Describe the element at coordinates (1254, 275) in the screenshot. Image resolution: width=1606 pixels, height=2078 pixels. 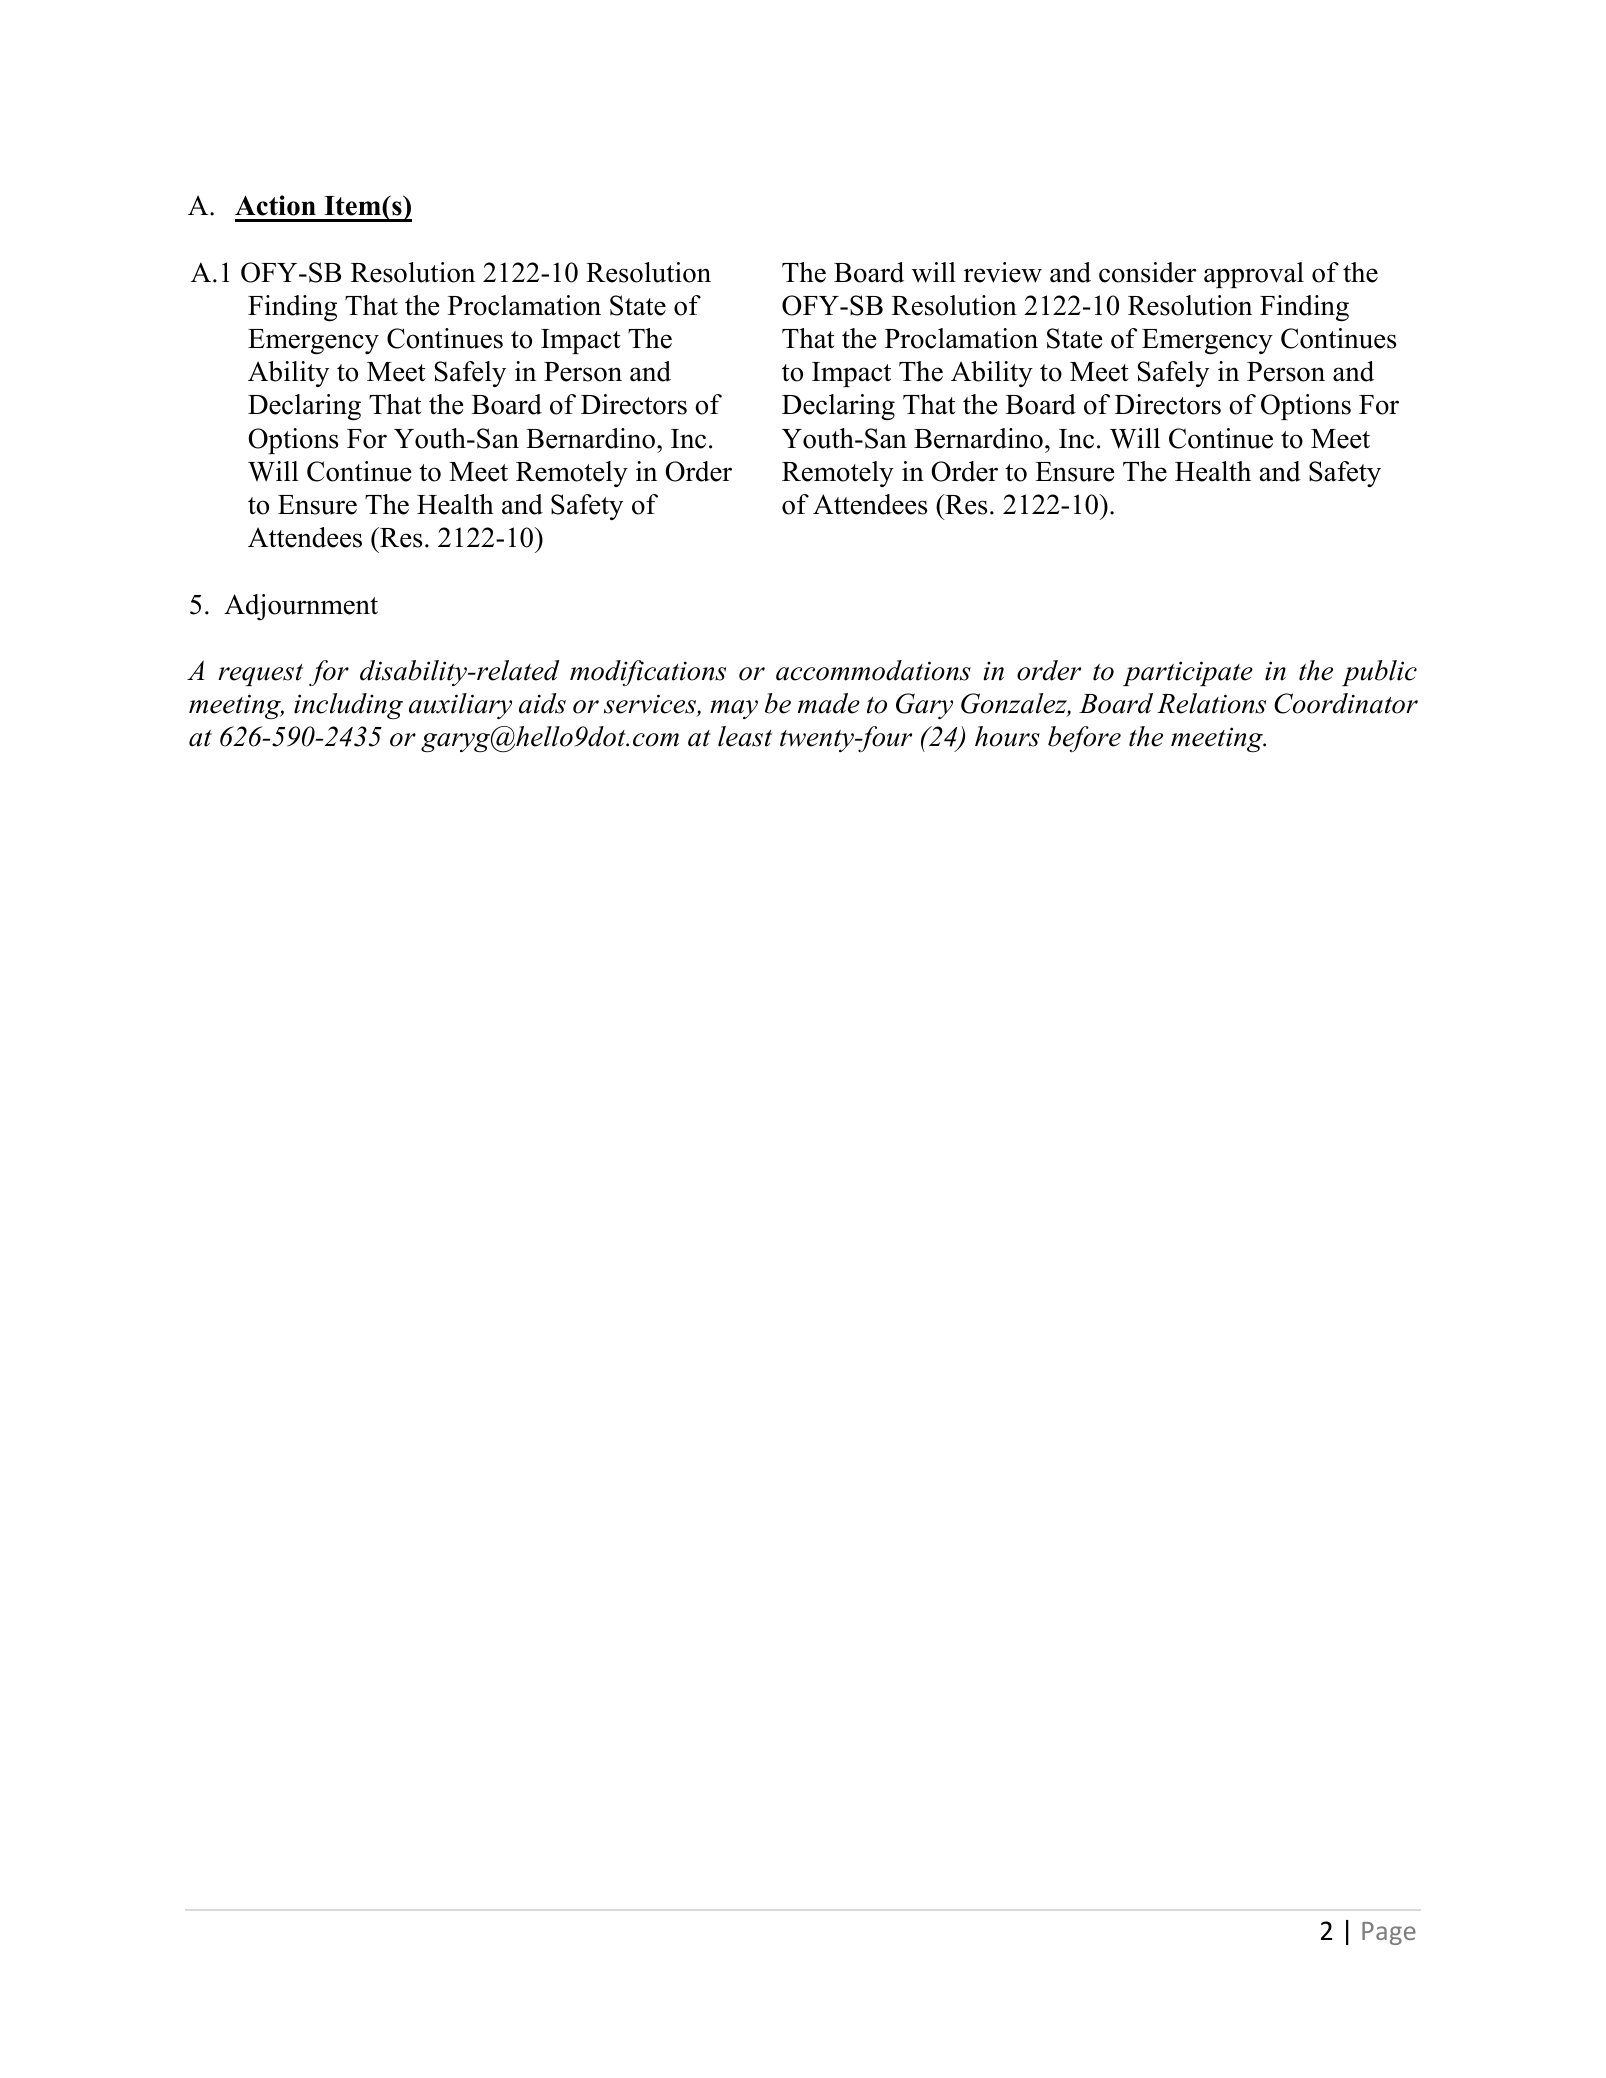
I see `approval` at that location.
